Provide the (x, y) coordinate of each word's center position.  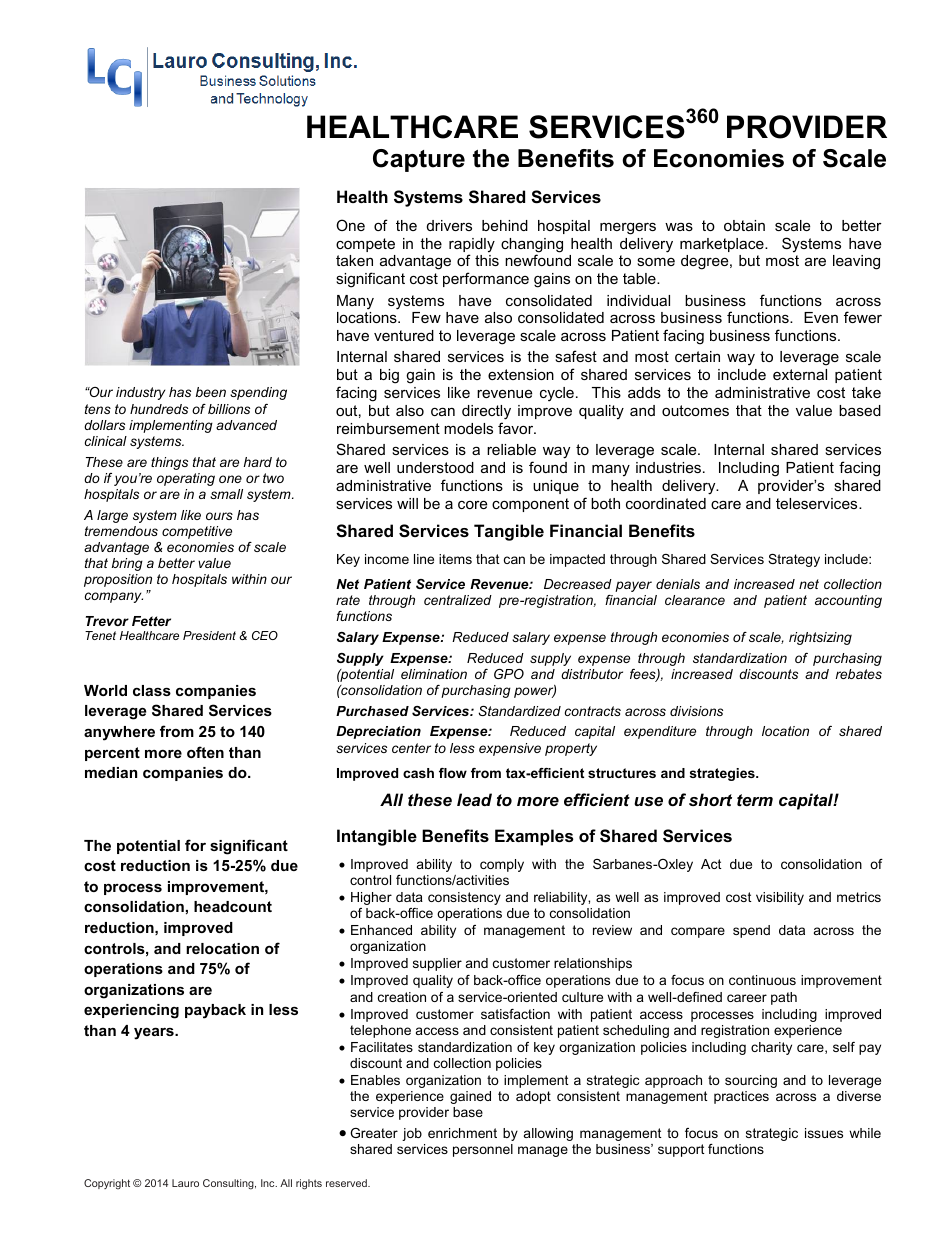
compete (365, 245)
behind (505, 225)
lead (474, 799)
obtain (744, 225)
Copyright (107, 1184)
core (472, 504)
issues (824, 1133)
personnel (483, 1150)
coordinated (666, 503)
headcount (233, 906)
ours (219, 516)
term (755, 800)
